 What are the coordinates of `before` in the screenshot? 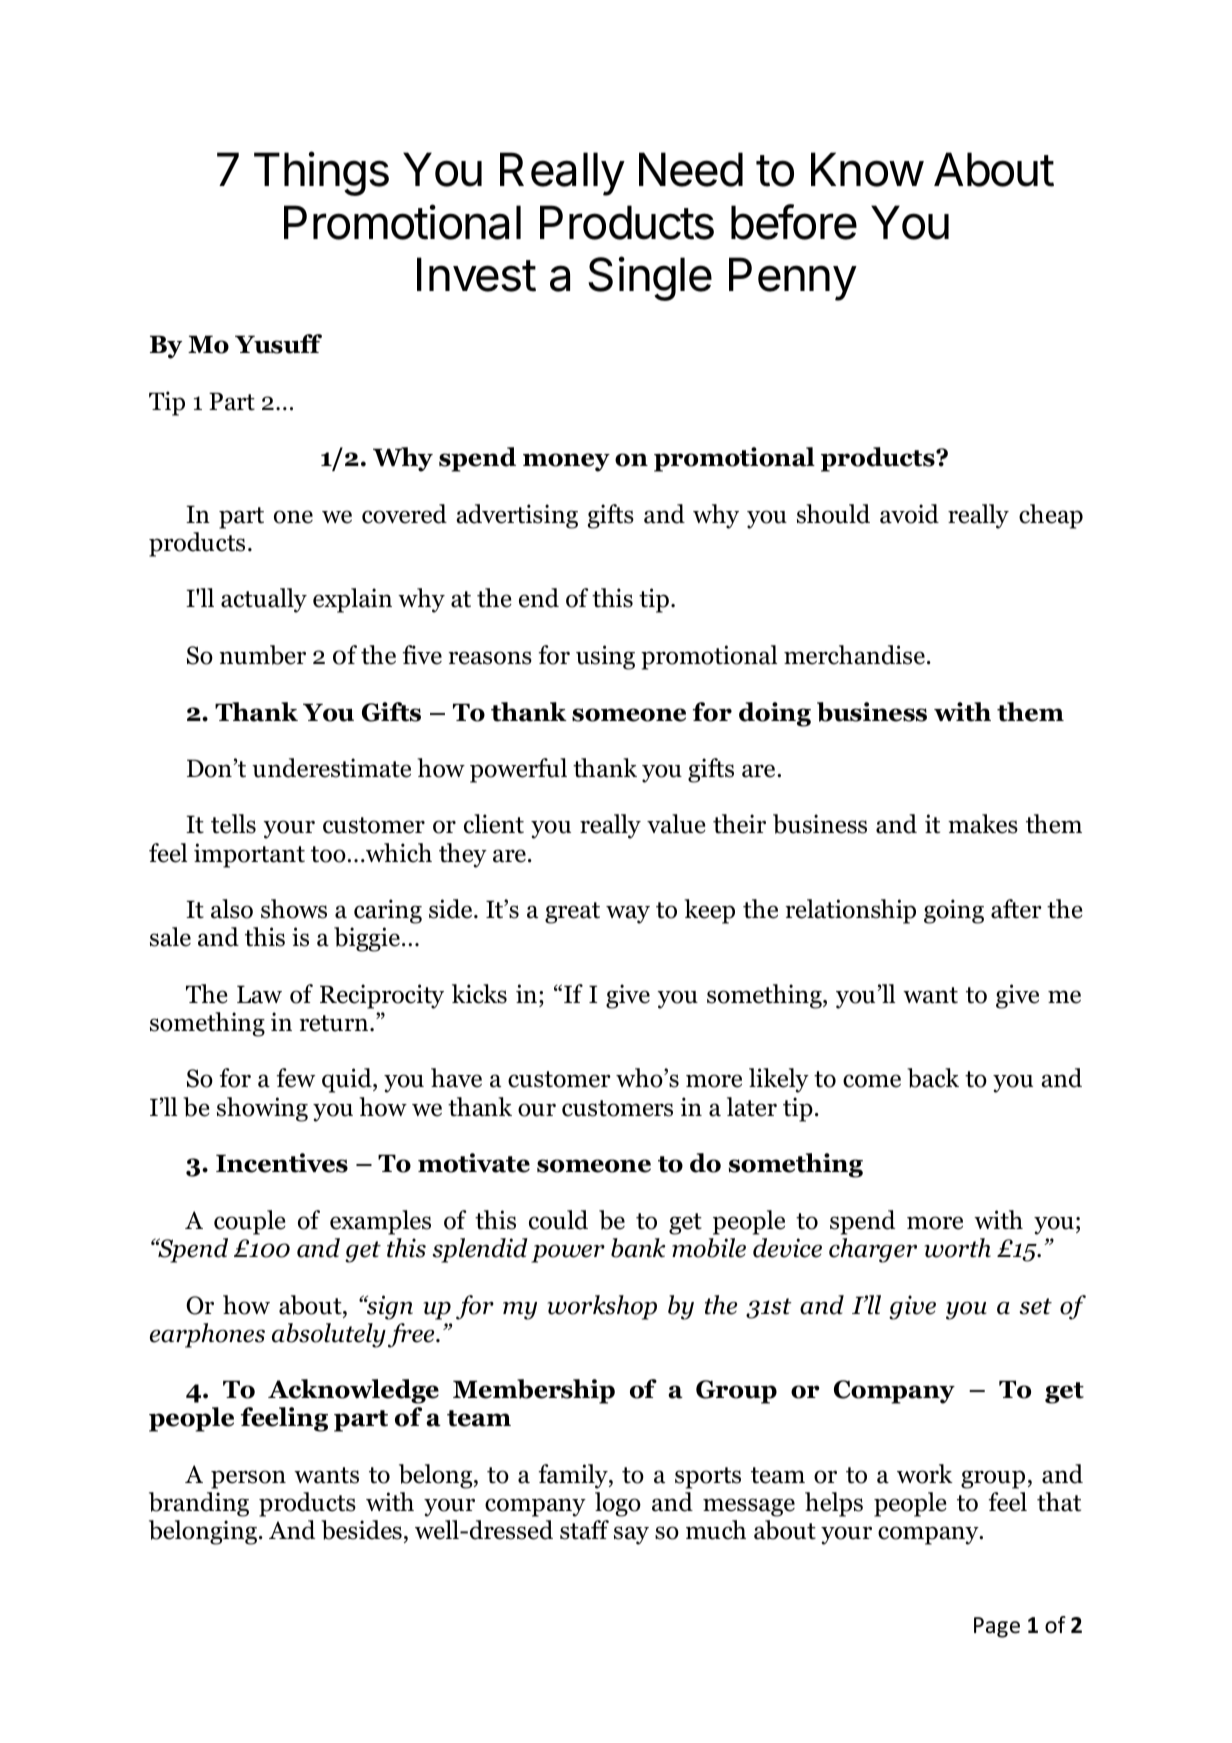 It's located at (794, 222).
